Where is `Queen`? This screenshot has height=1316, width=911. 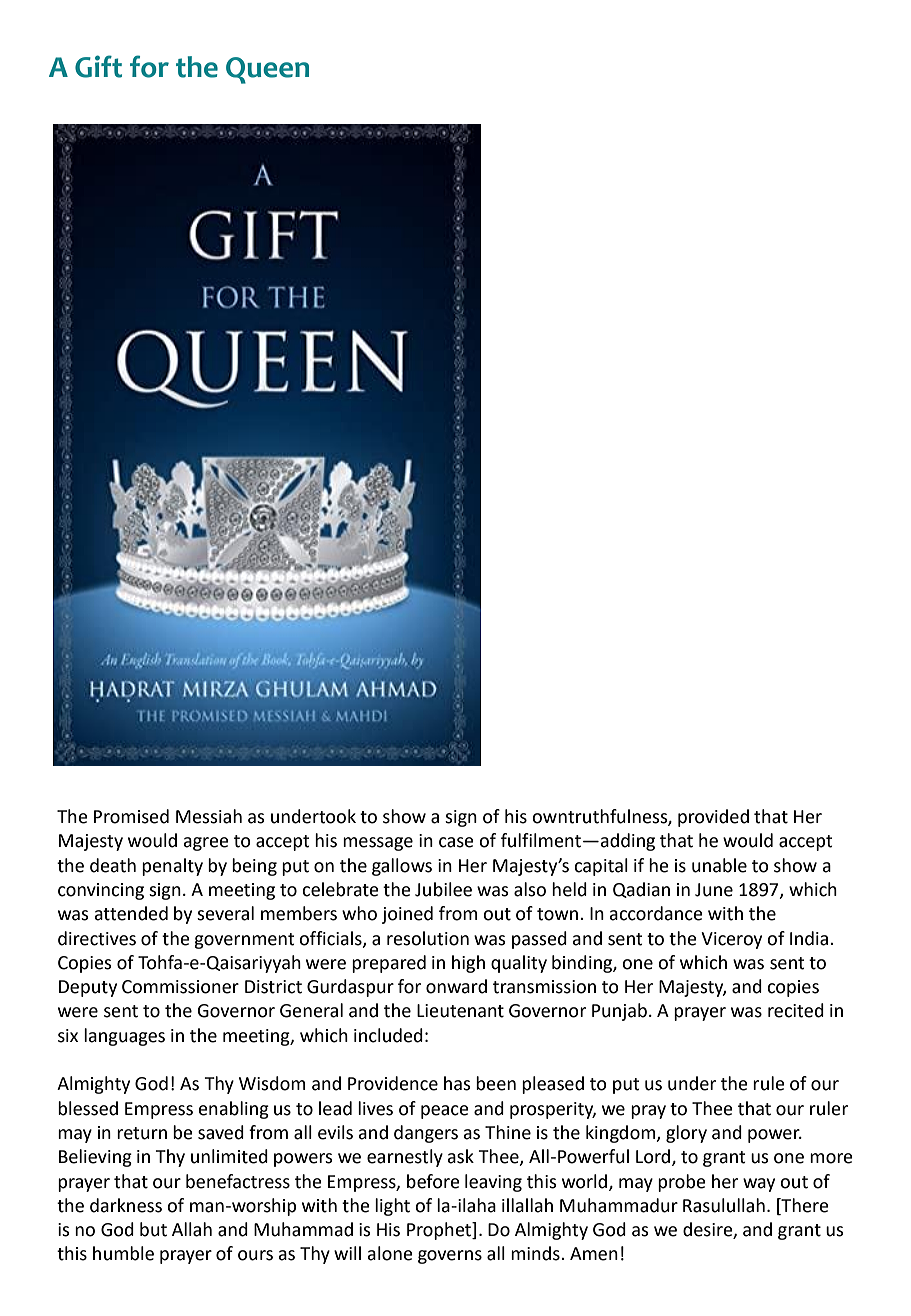
Queen is located at coordinates (267, 70).
